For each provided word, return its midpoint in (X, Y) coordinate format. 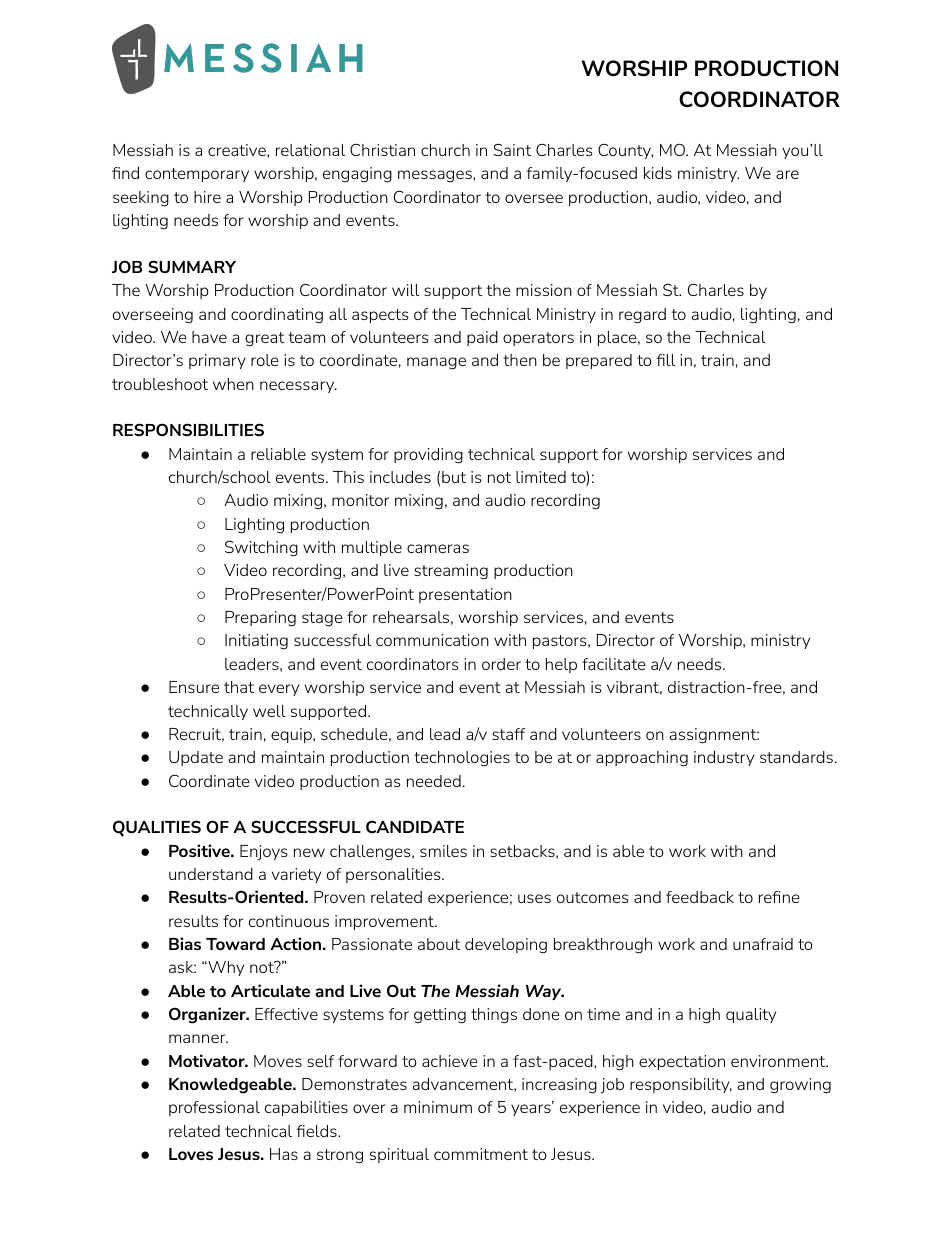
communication (432, 640)
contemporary (197, 175)
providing (428, 456)
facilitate (614, 664)
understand (211, 874)
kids (658, 173)
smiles (443, 851)
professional (214, 1108)
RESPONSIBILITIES (188, 429)
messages (436, 176)
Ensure (194, 687)
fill (665, 360)
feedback (700, 897)
